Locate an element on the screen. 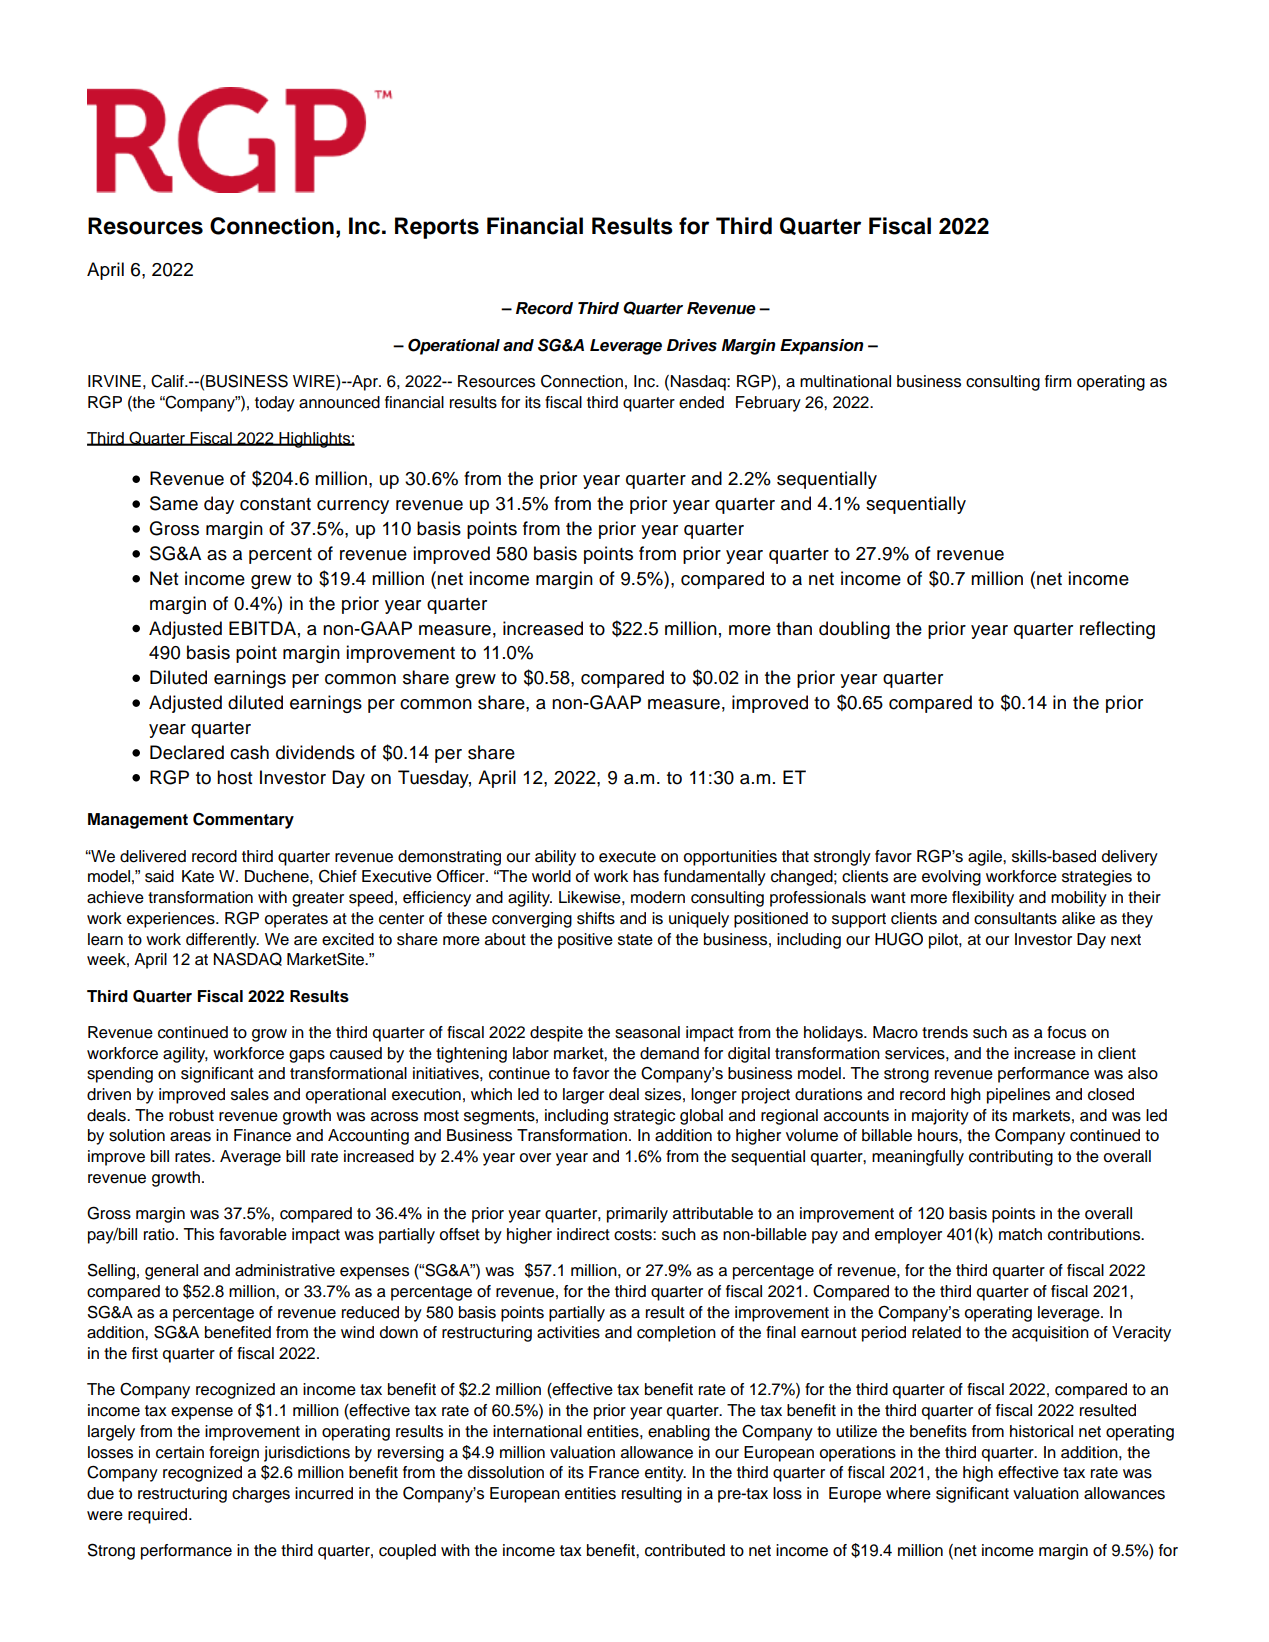 The image size is (1269, 1642). Drives is located at coordinates (692, 345).
